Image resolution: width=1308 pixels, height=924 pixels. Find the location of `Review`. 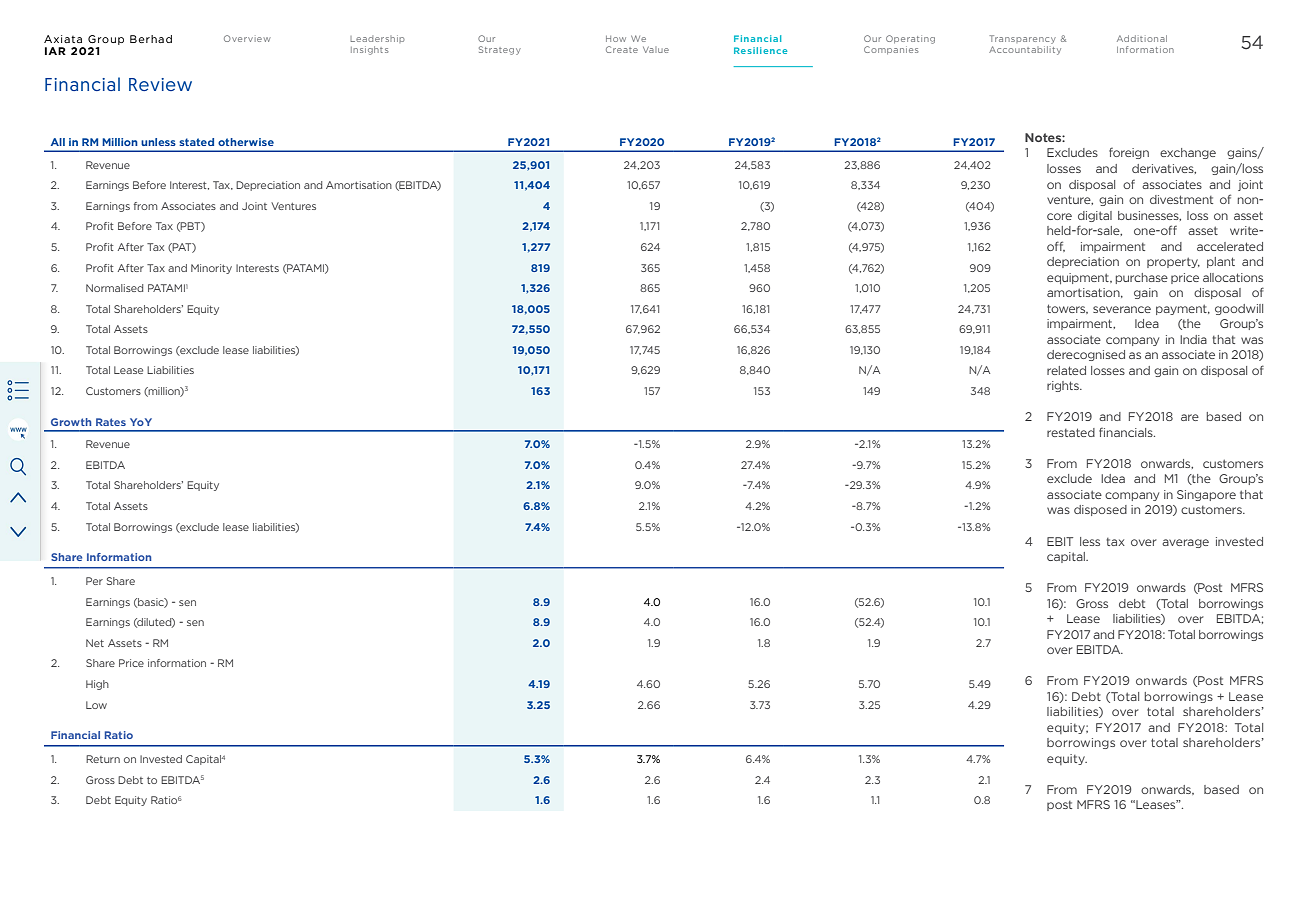

Review is located at coordinates (160, 84).
